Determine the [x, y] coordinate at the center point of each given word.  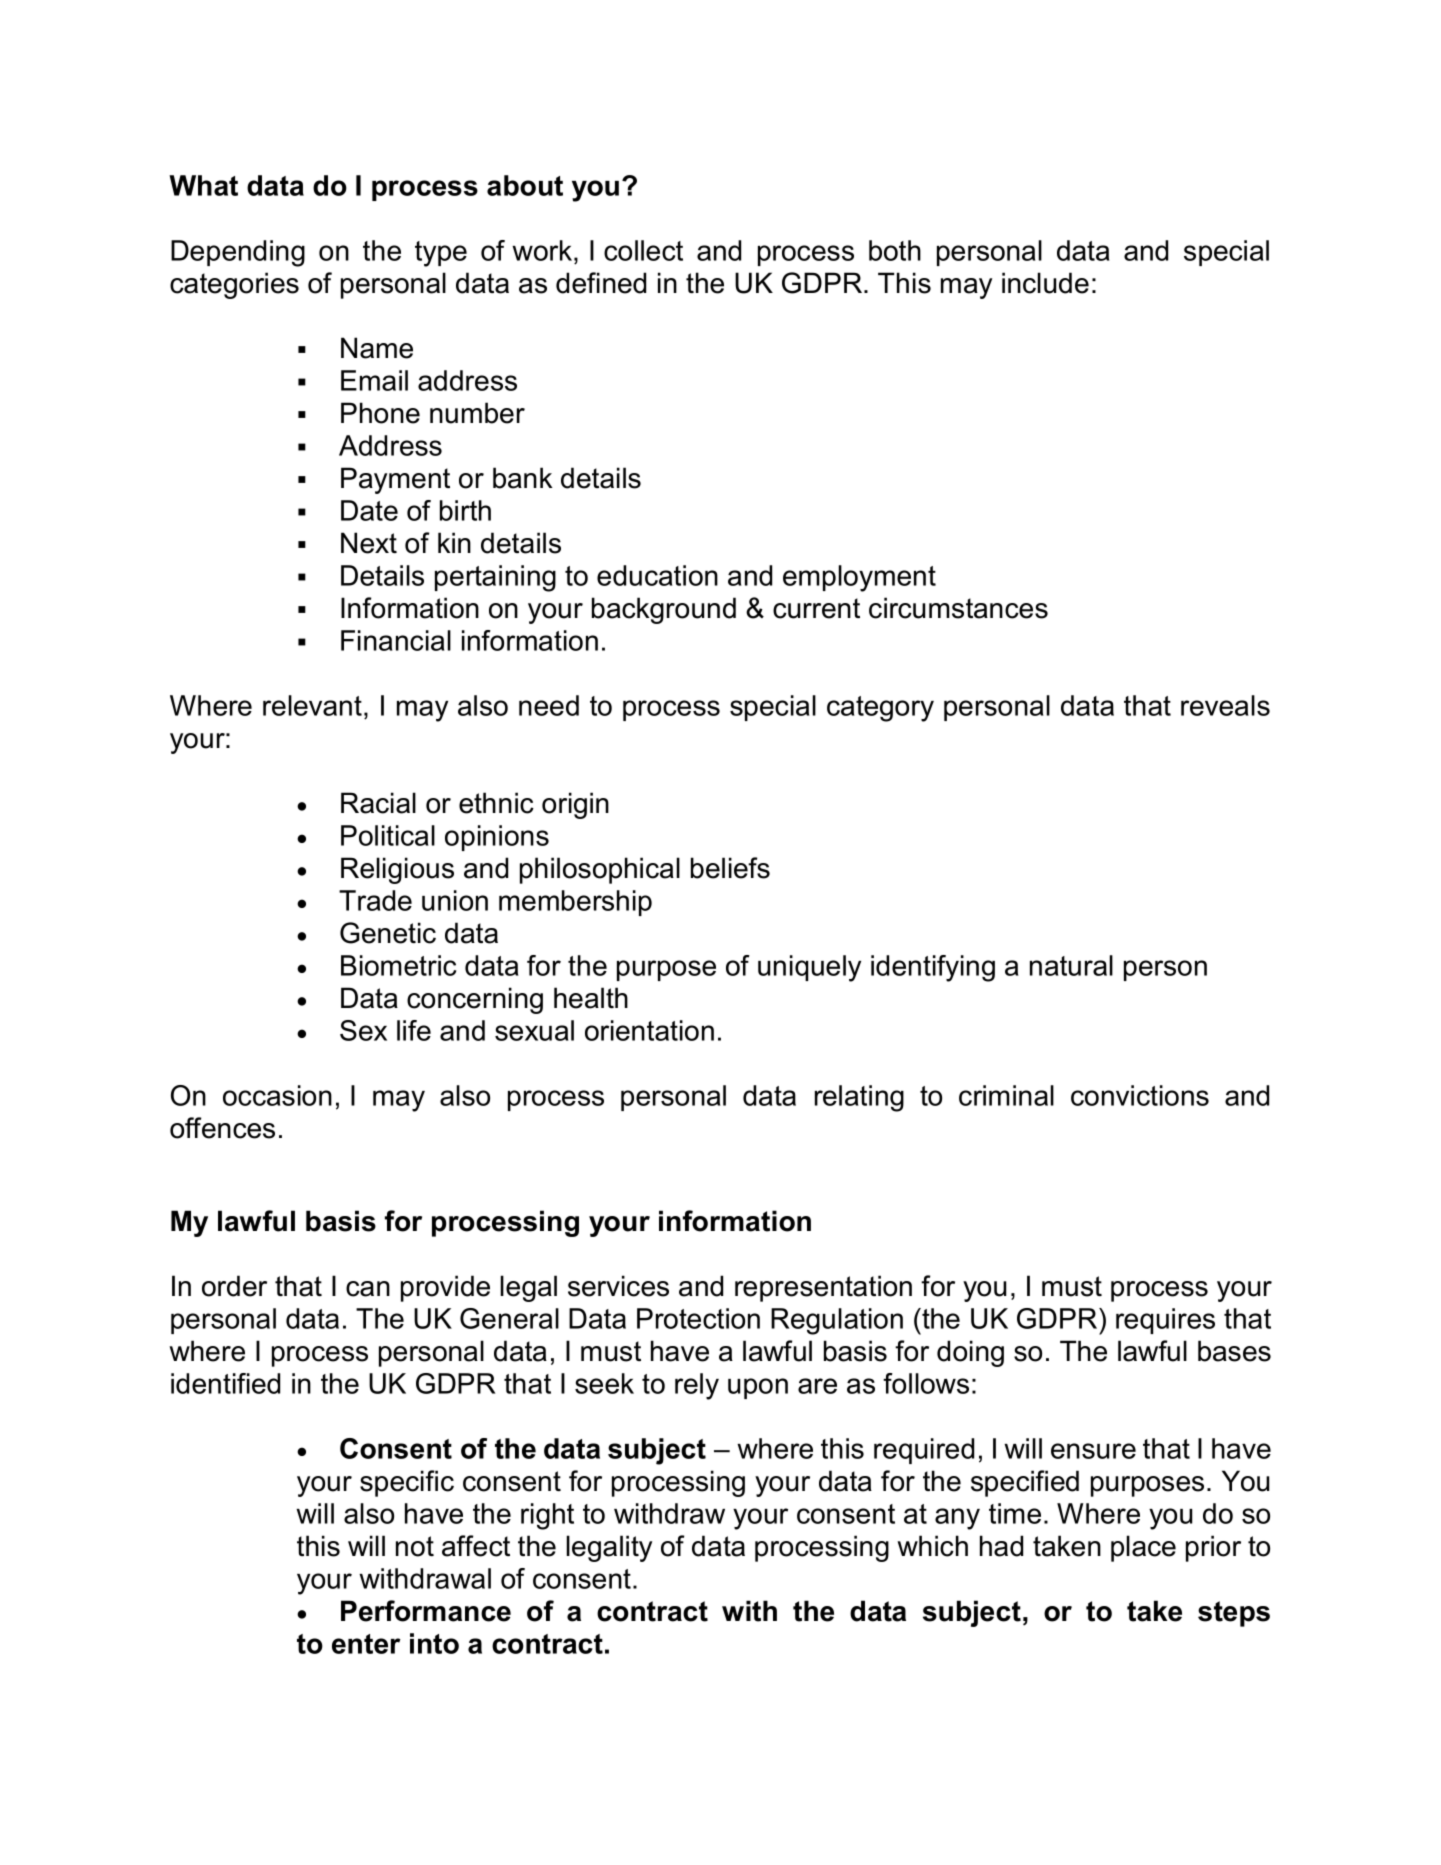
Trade [375, 900]
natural [1071, 965]
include [1045, 283]
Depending [238, 253]
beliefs [730, 868]
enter [366, 1644]
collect [643, 250]
